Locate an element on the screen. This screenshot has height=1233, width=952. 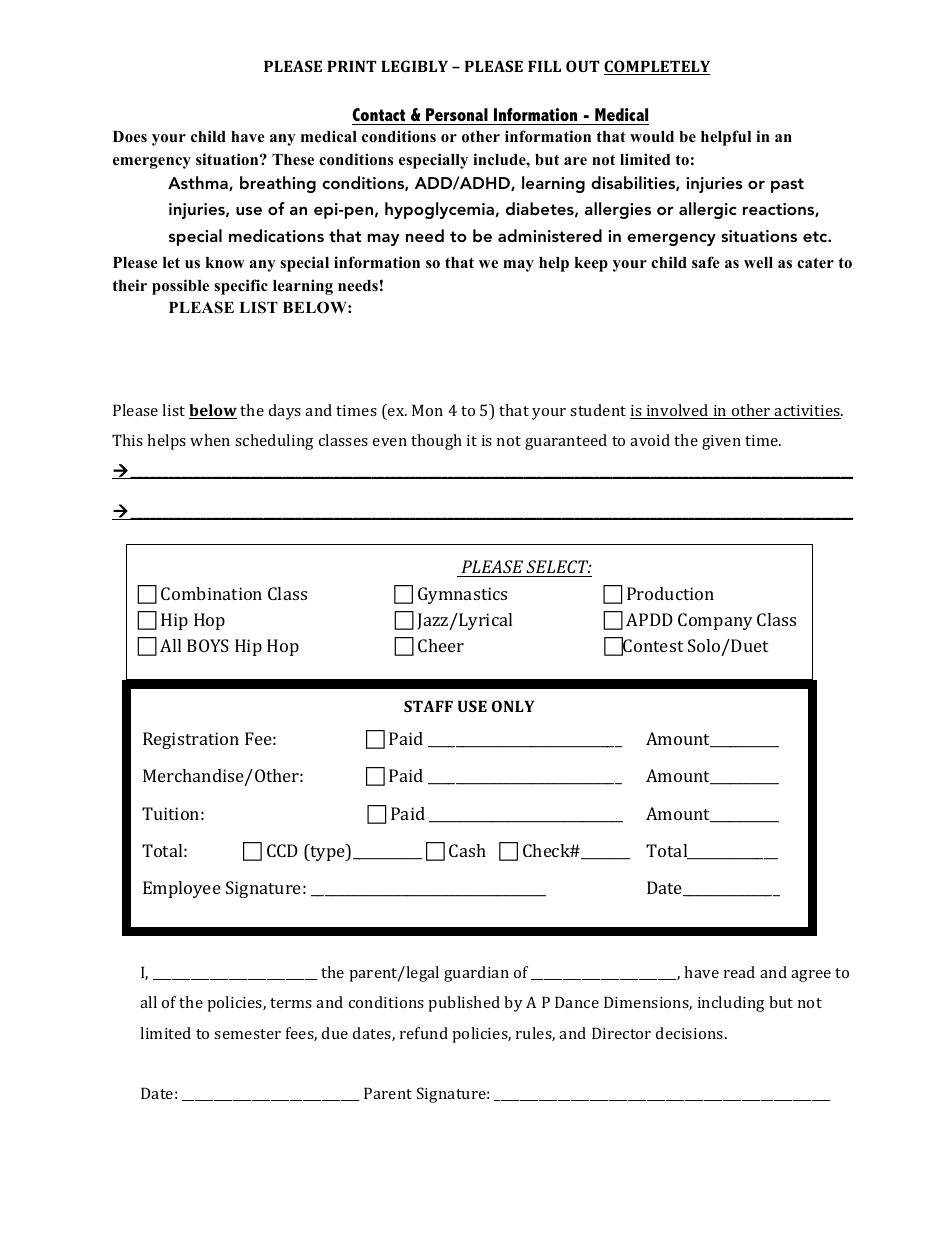
involved is located at coordinates (677, 411).
